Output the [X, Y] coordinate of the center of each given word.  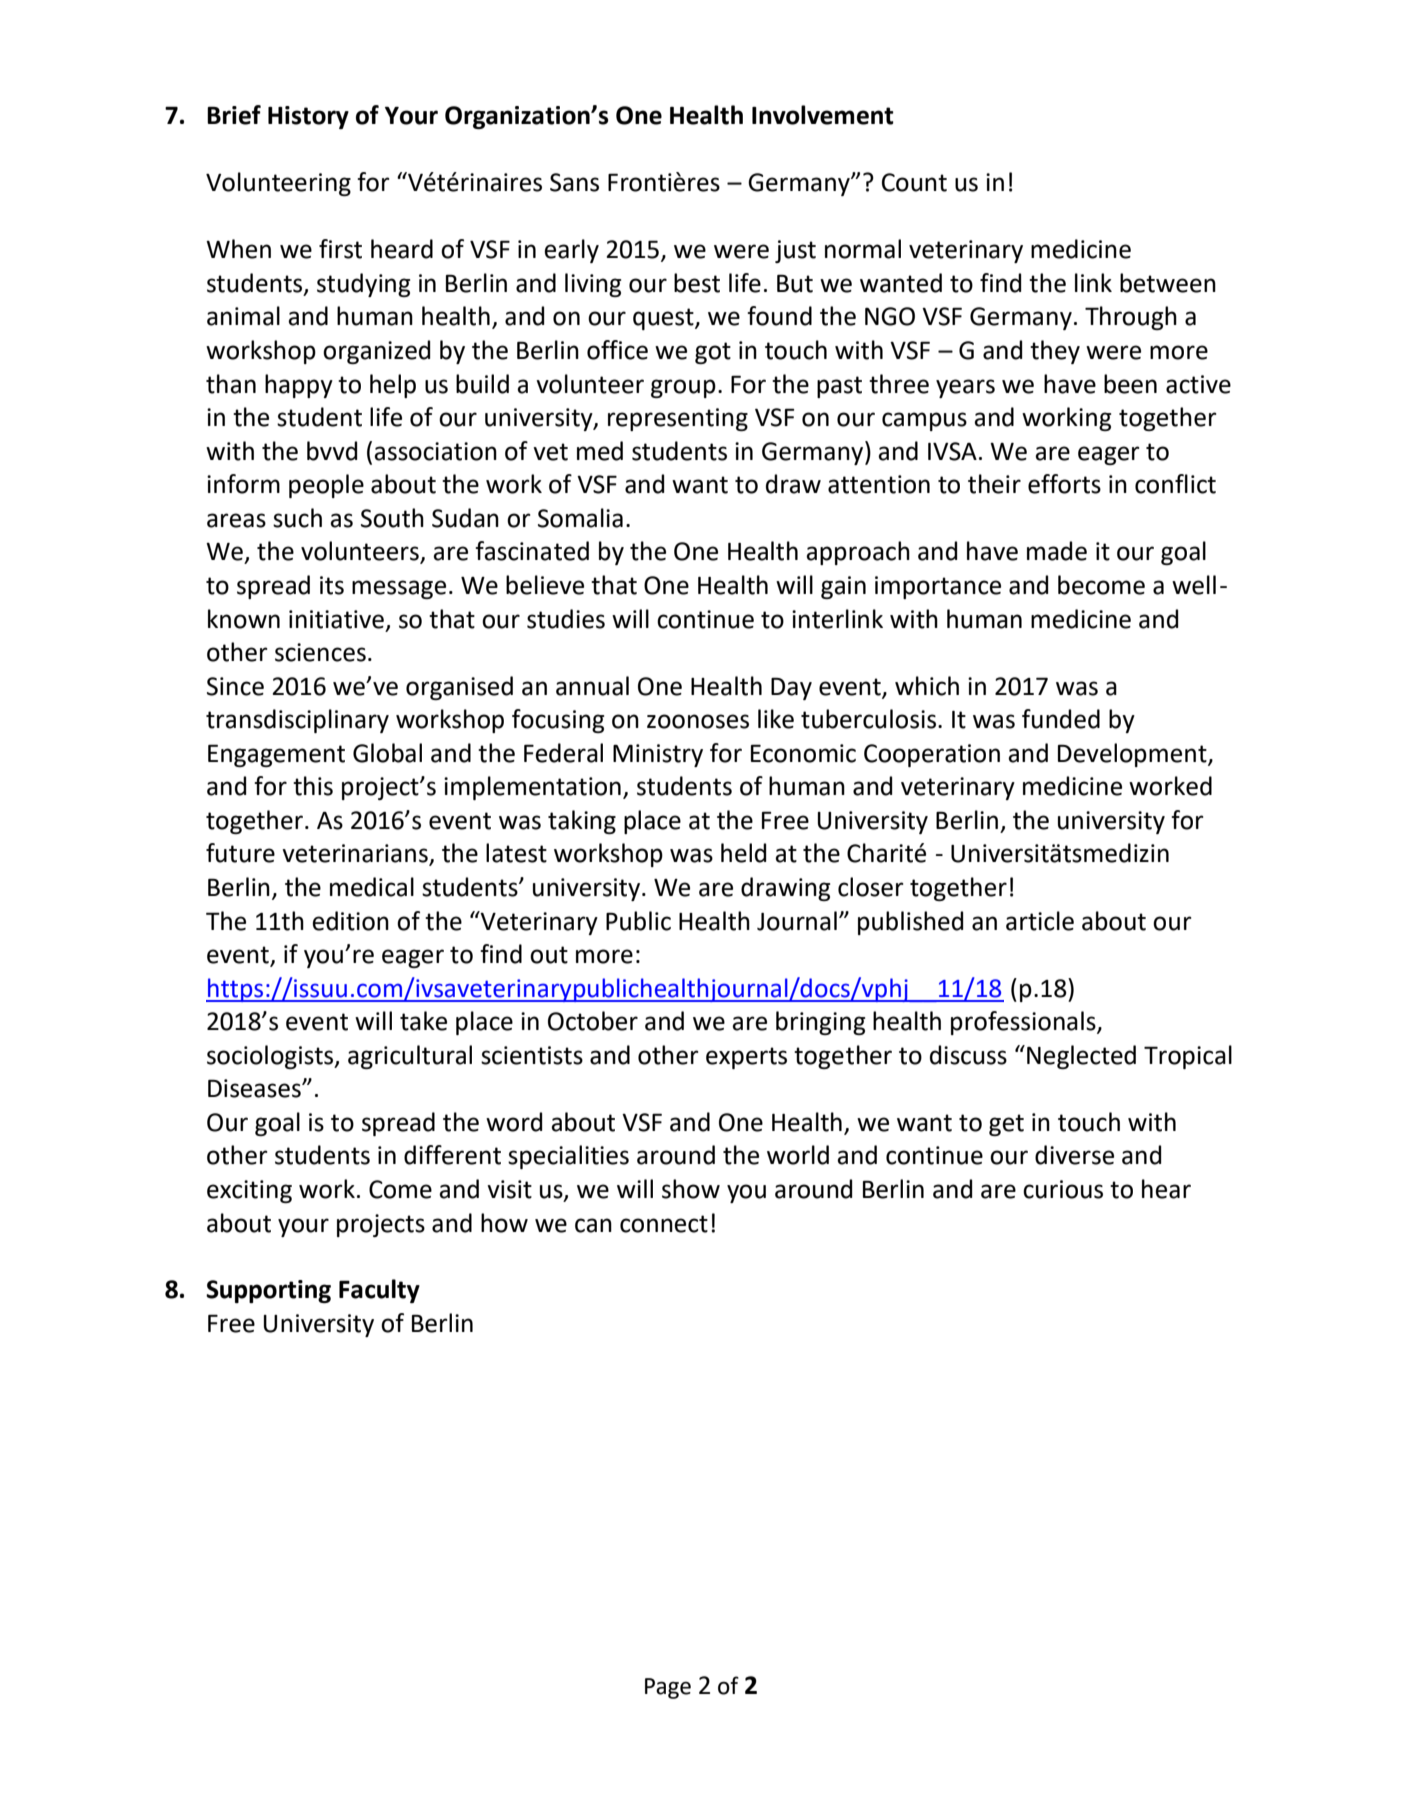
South [392, 518]
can [593, 1225]
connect [664, 1224]
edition [350, 921]
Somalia [580, 518]
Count [914, 182]
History [308, 117]
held [743, 853]
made [1057, 551]
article [1040, 921]
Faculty [379, 1291]
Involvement [823, 115]
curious [1063, 1189]
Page [668, 1688]
